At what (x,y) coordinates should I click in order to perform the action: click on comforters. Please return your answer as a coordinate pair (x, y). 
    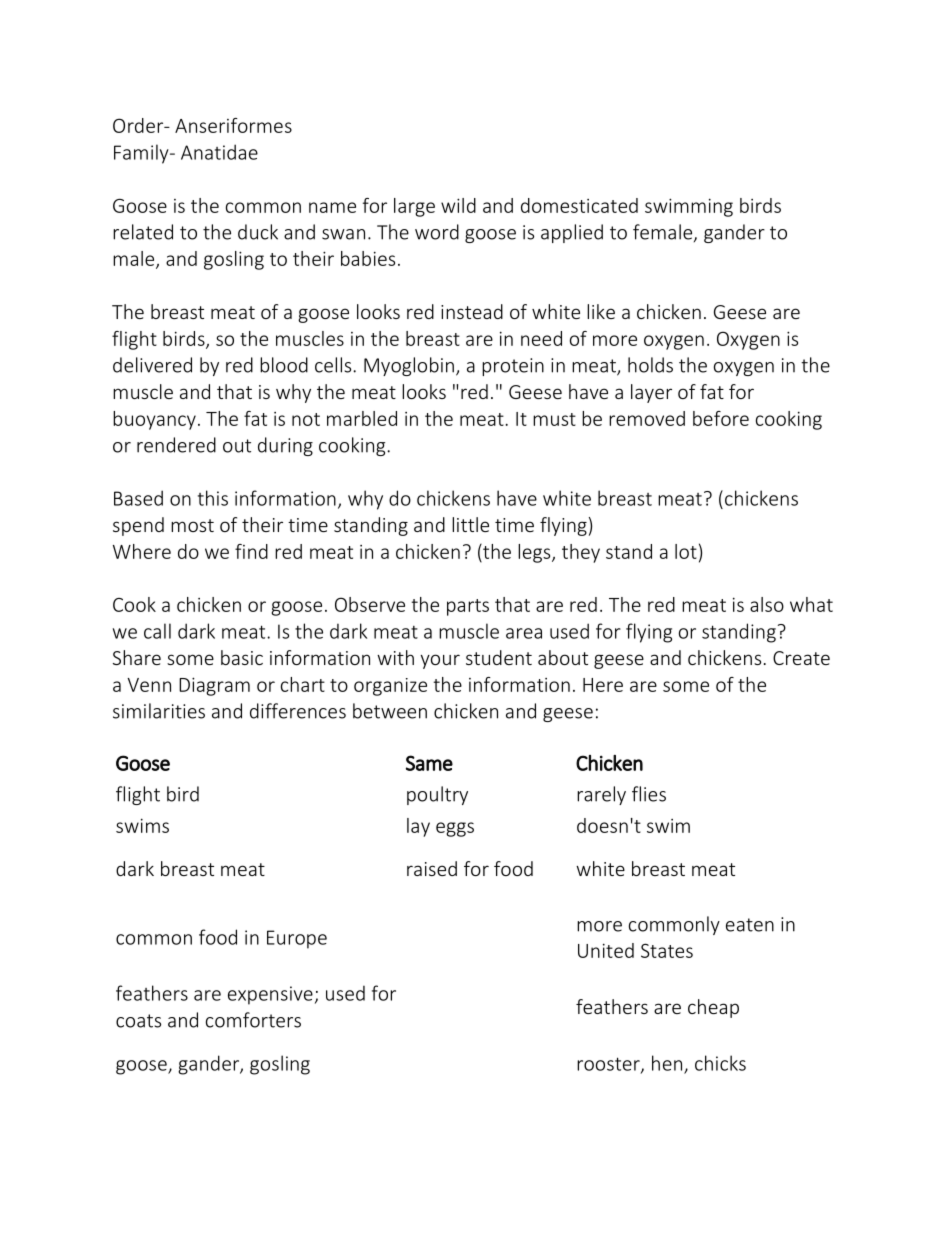
    Looking at the image, I should click on (253, 1020).
